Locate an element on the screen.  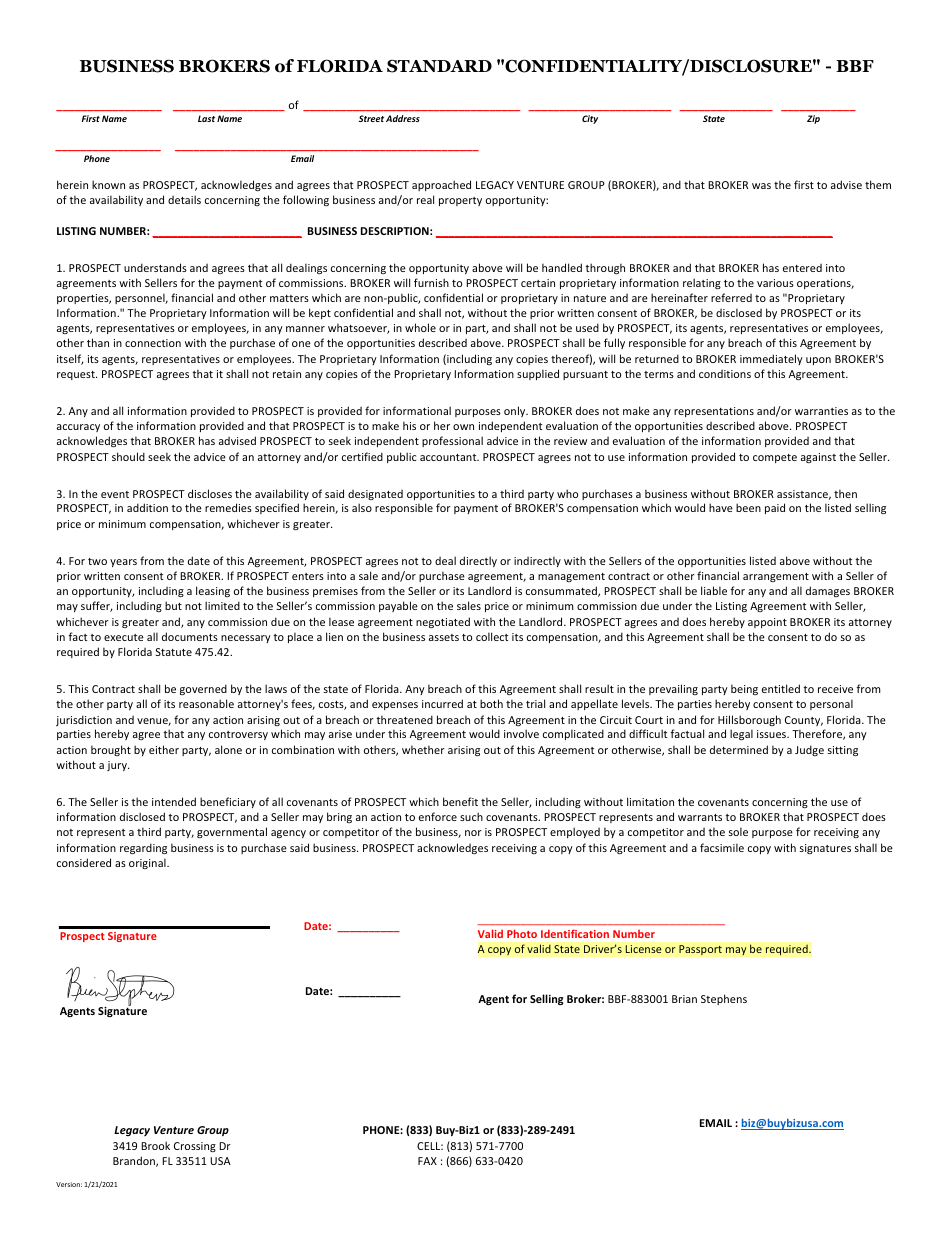
FAX is located at coordinates (427, 1161).
